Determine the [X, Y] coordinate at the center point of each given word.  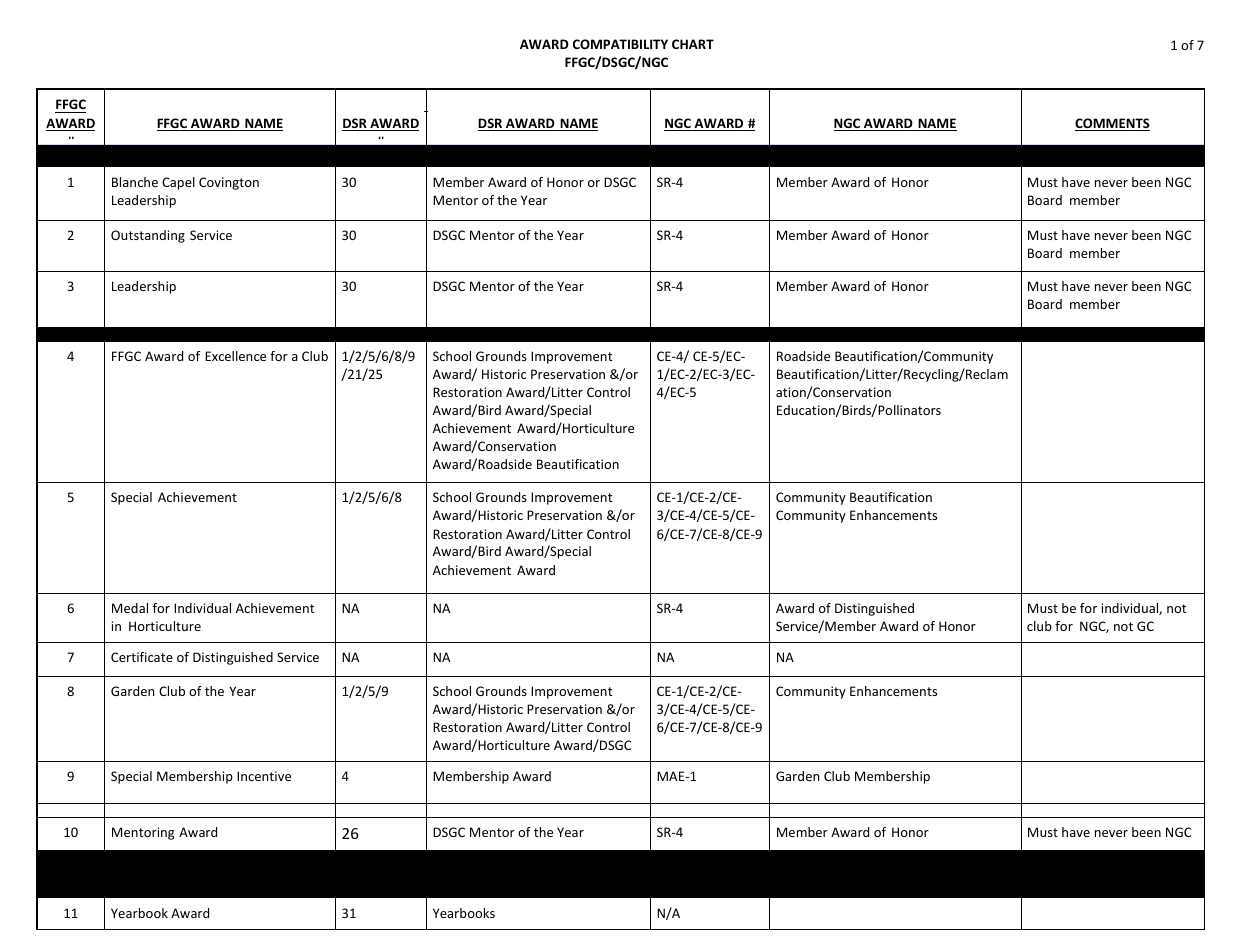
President [203, 676]
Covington [229, 183]
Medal [130, 608]
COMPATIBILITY [620, 44]
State [153, 676]
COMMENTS [1112, 124]
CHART [693, 44]
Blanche [135, 182]
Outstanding [148, 236]
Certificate [142, 657]
